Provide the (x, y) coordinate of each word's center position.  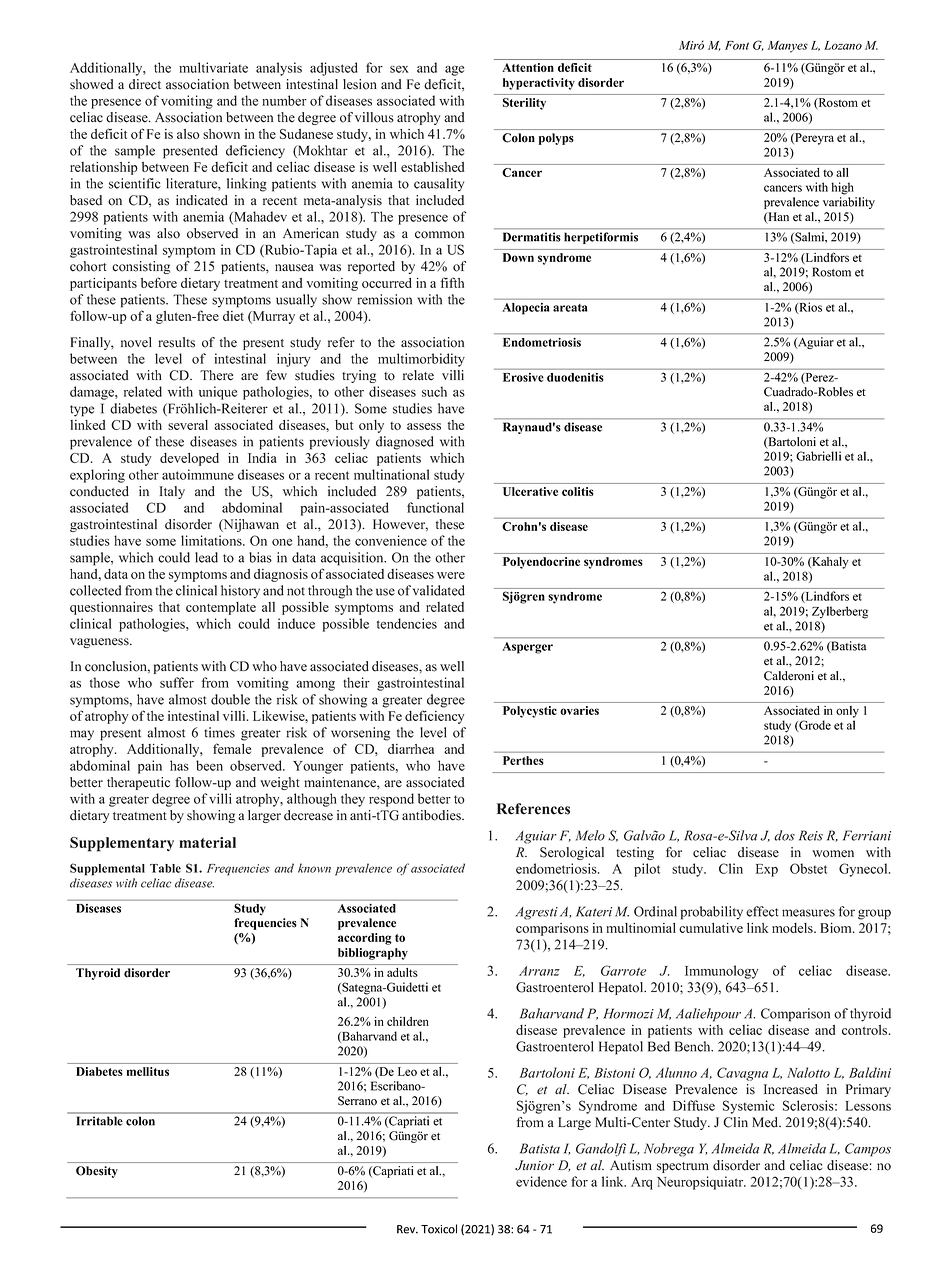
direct (145, 84)
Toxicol (439, 1229)
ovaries (579, 710)
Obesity (97, 1172)
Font (737, 45)
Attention (528, 67)
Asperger (528, 648)
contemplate (221, 608)
